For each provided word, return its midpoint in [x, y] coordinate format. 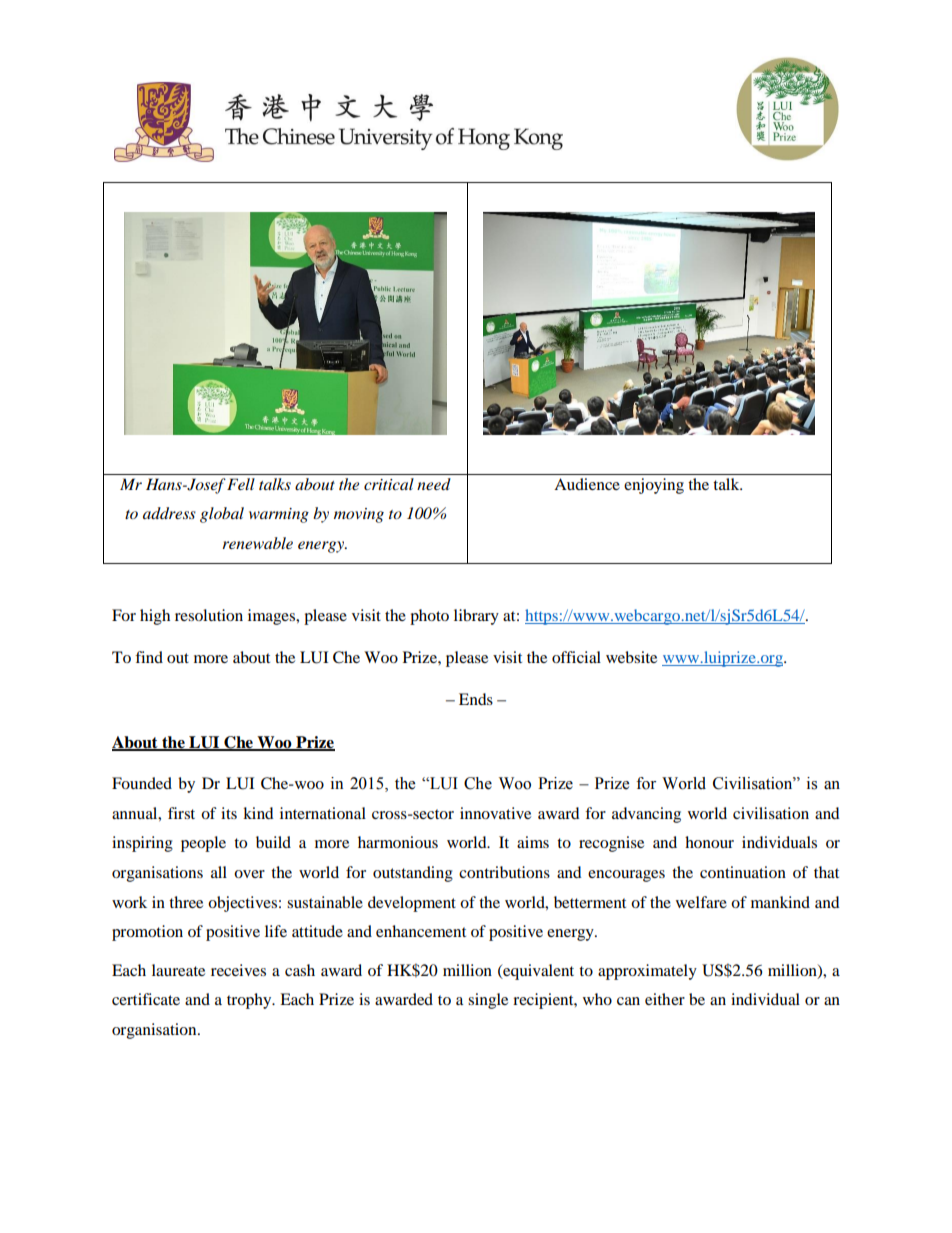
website [631, 657]
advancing [646, 815]
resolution [209, 615]
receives [238, 970]
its [229, 813]
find [149, 657]
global [222, 515]
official [576, 657]
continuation [743, 872]
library [476, 617]
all [219, 872]
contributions [504, 872]
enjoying [654, 486]
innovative [495, 813]
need [434, 484]
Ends [476, 699]
